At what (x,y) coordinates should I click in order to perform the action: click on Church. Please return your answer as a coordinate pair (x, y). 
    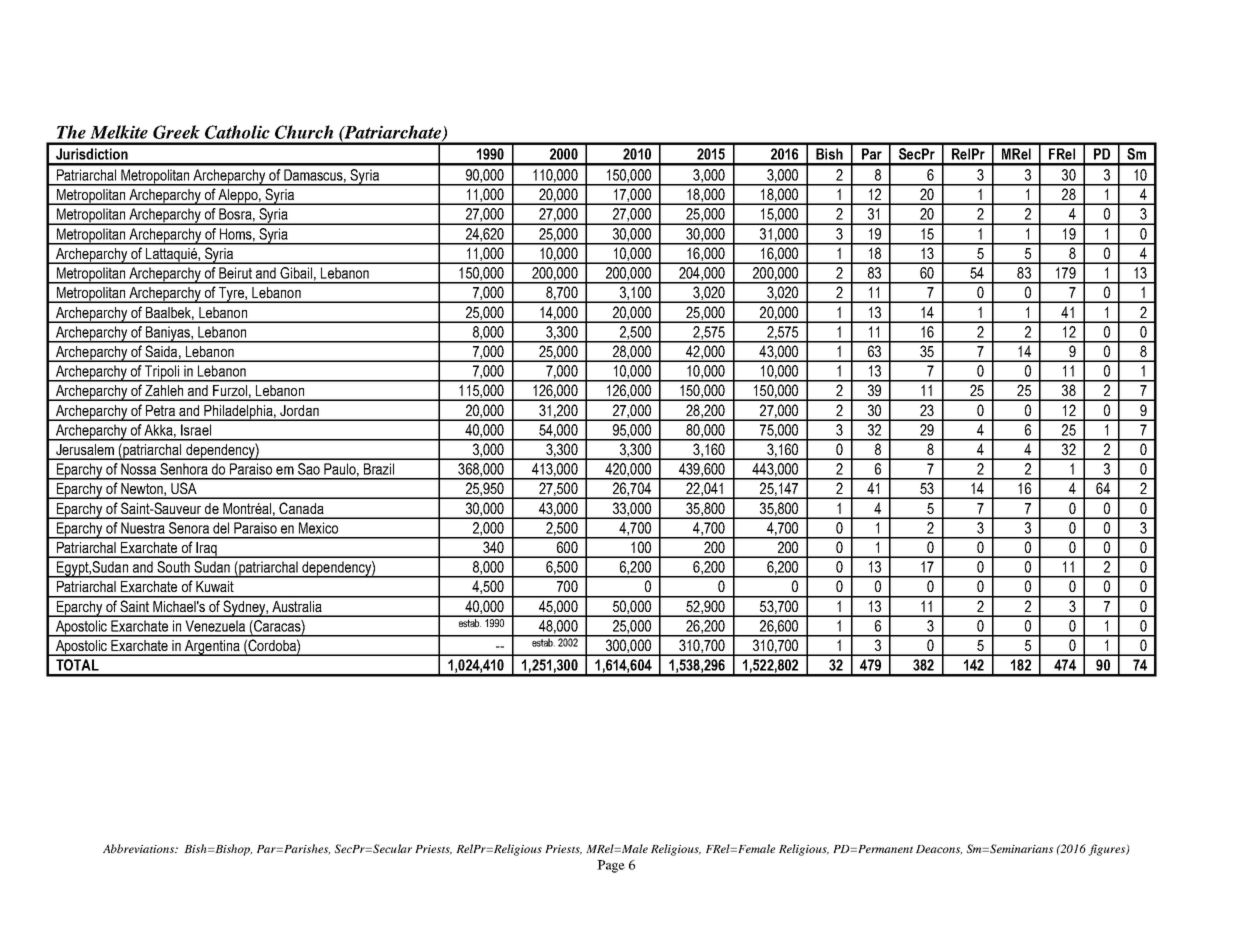
    Looking at the image, I should click on (304, 132).
